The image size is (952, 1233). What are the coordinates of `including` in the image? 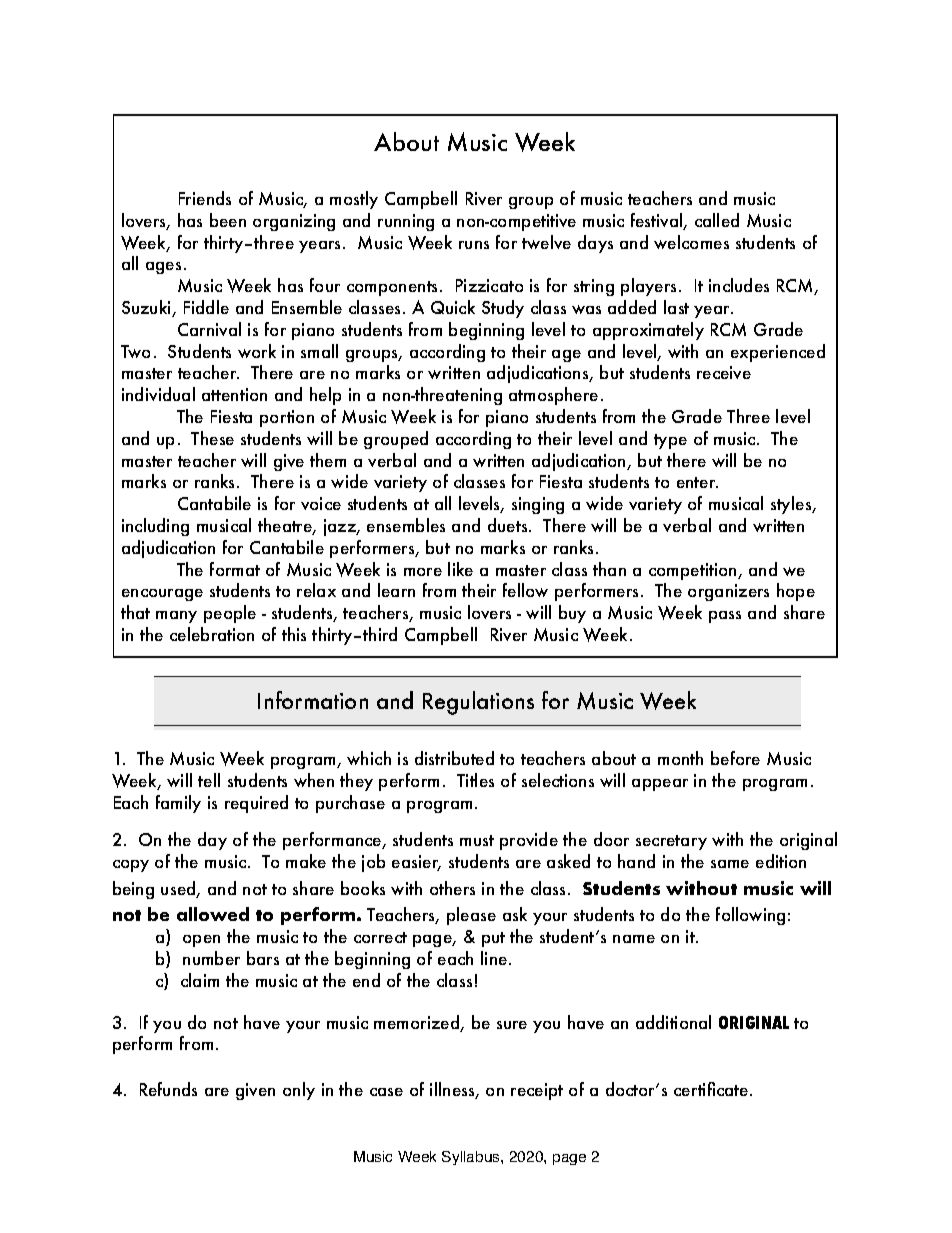 It's located at (155, 527).
